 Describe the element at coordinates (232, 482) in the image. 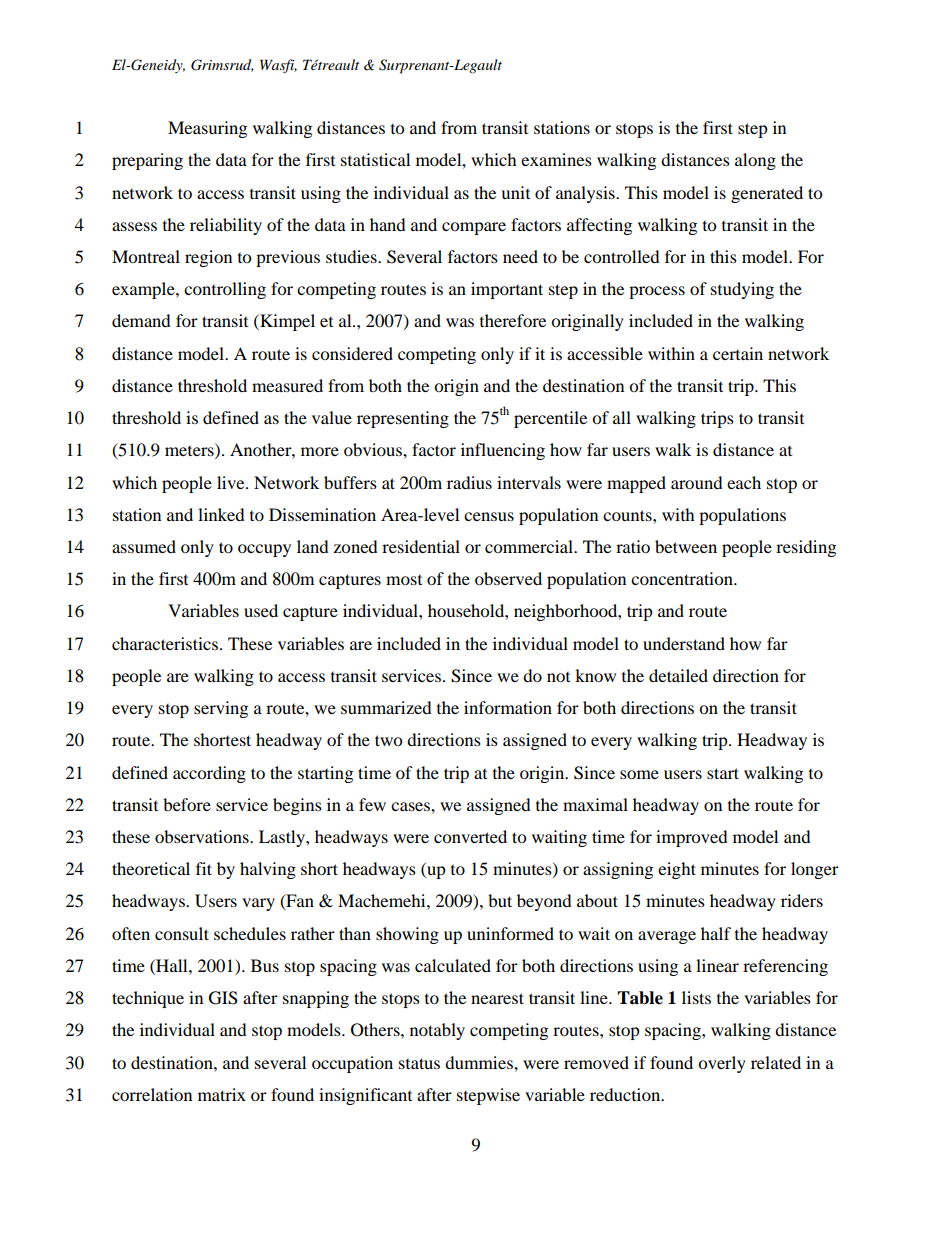

I see `live` at that location.
